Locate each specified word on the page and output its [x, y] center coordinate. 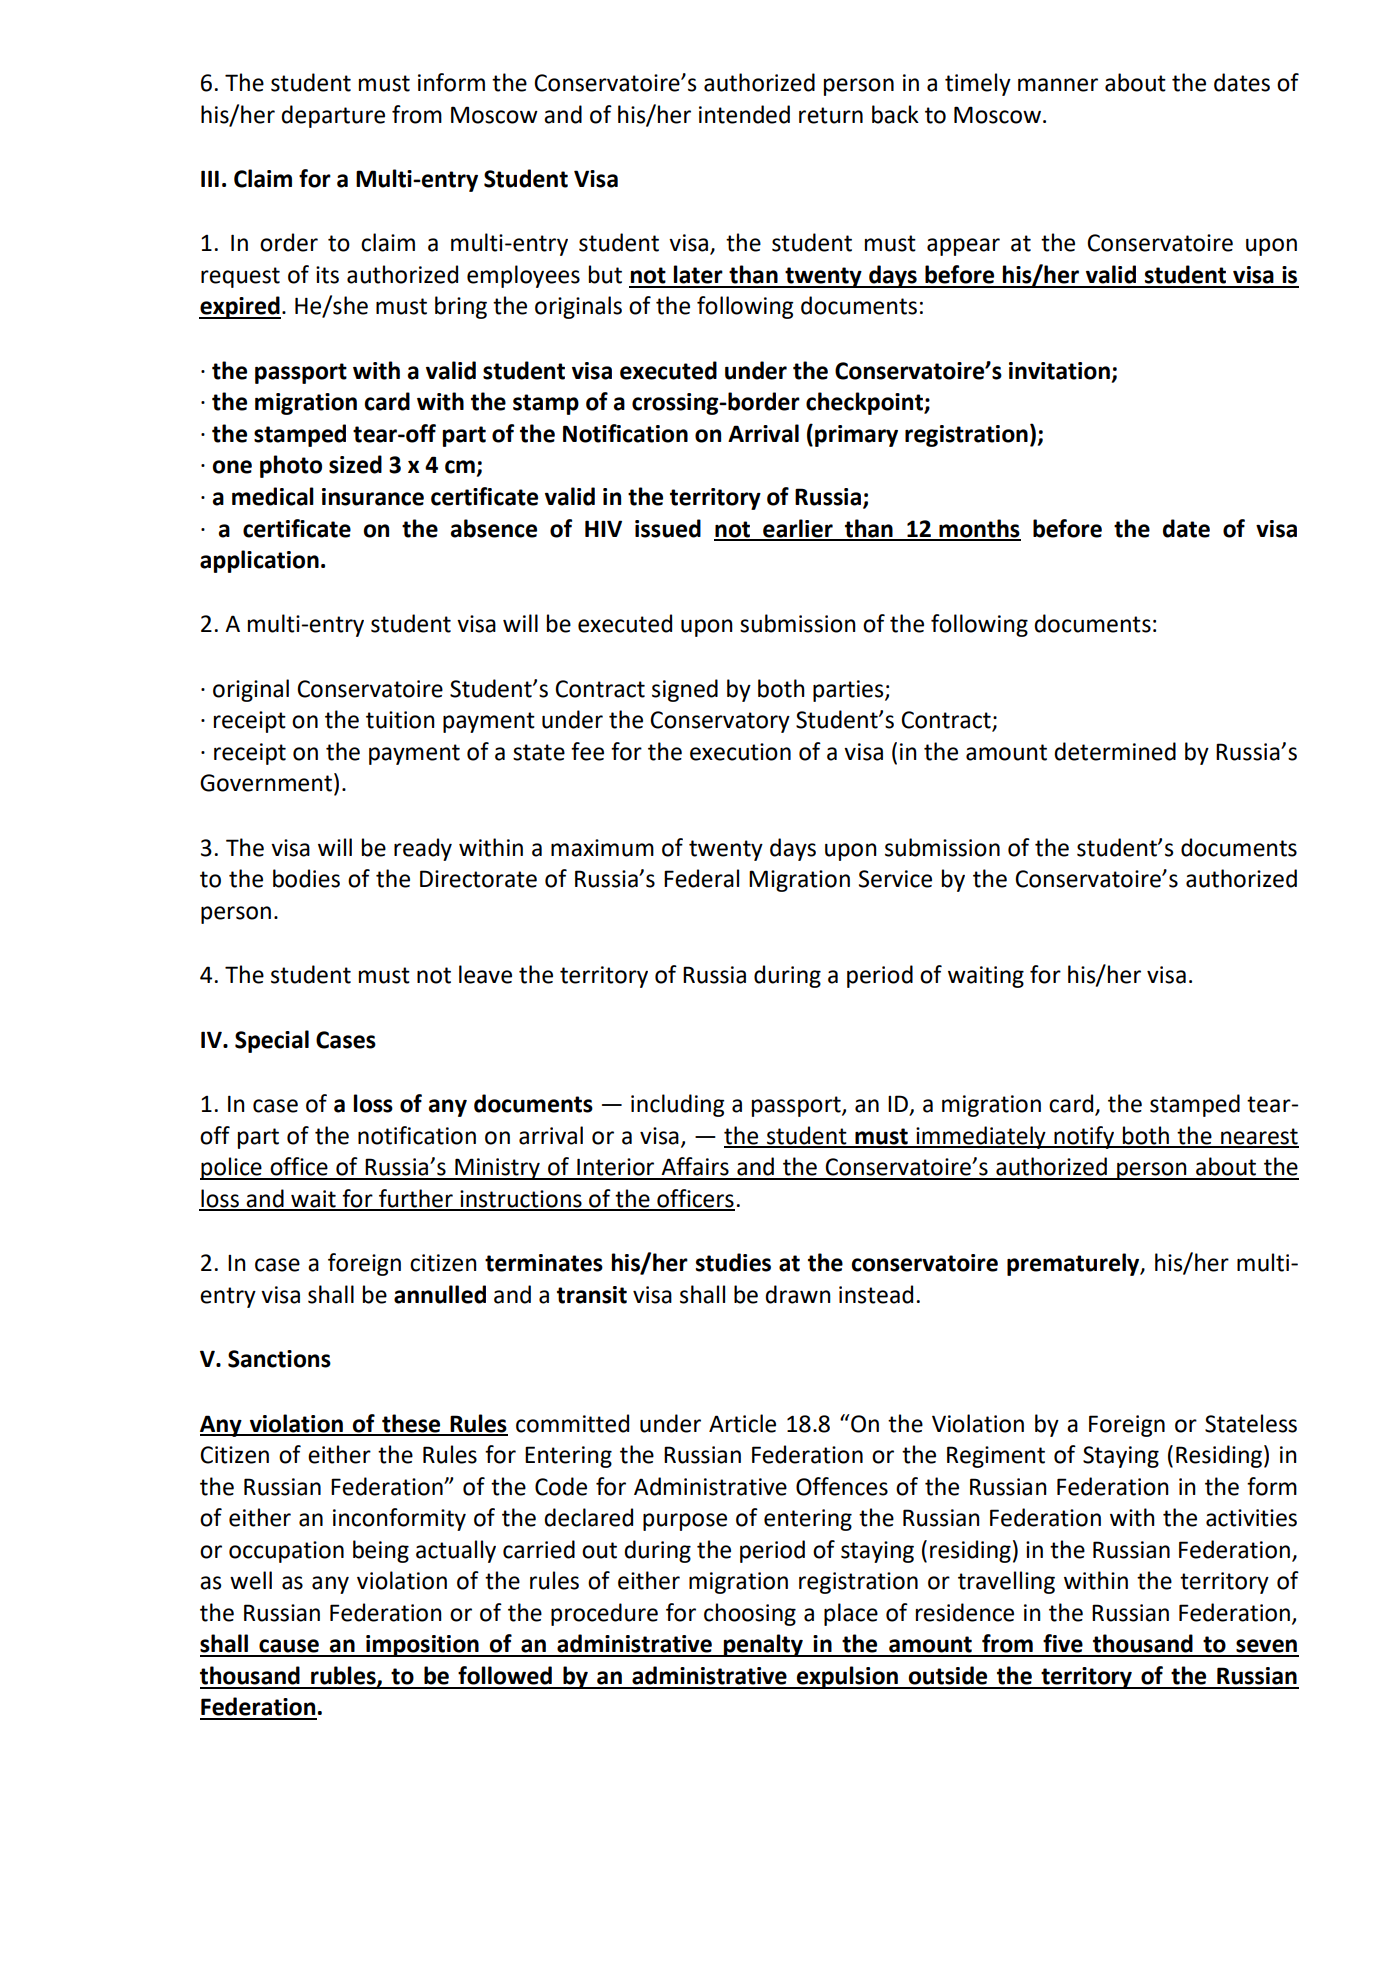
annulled [440, 1294]
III [210, 178]
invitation [1059, 371]
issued [668, 528]
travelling [1006, 1582]
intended [744, 114]
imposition [422, 1646]
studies [733, 1262]
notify [1084, 1137]
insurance [373, 497]
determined [1115, 751]
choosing [750, 1614]
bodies [306, 878]
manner [1058, 85]
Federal [701, 878]
